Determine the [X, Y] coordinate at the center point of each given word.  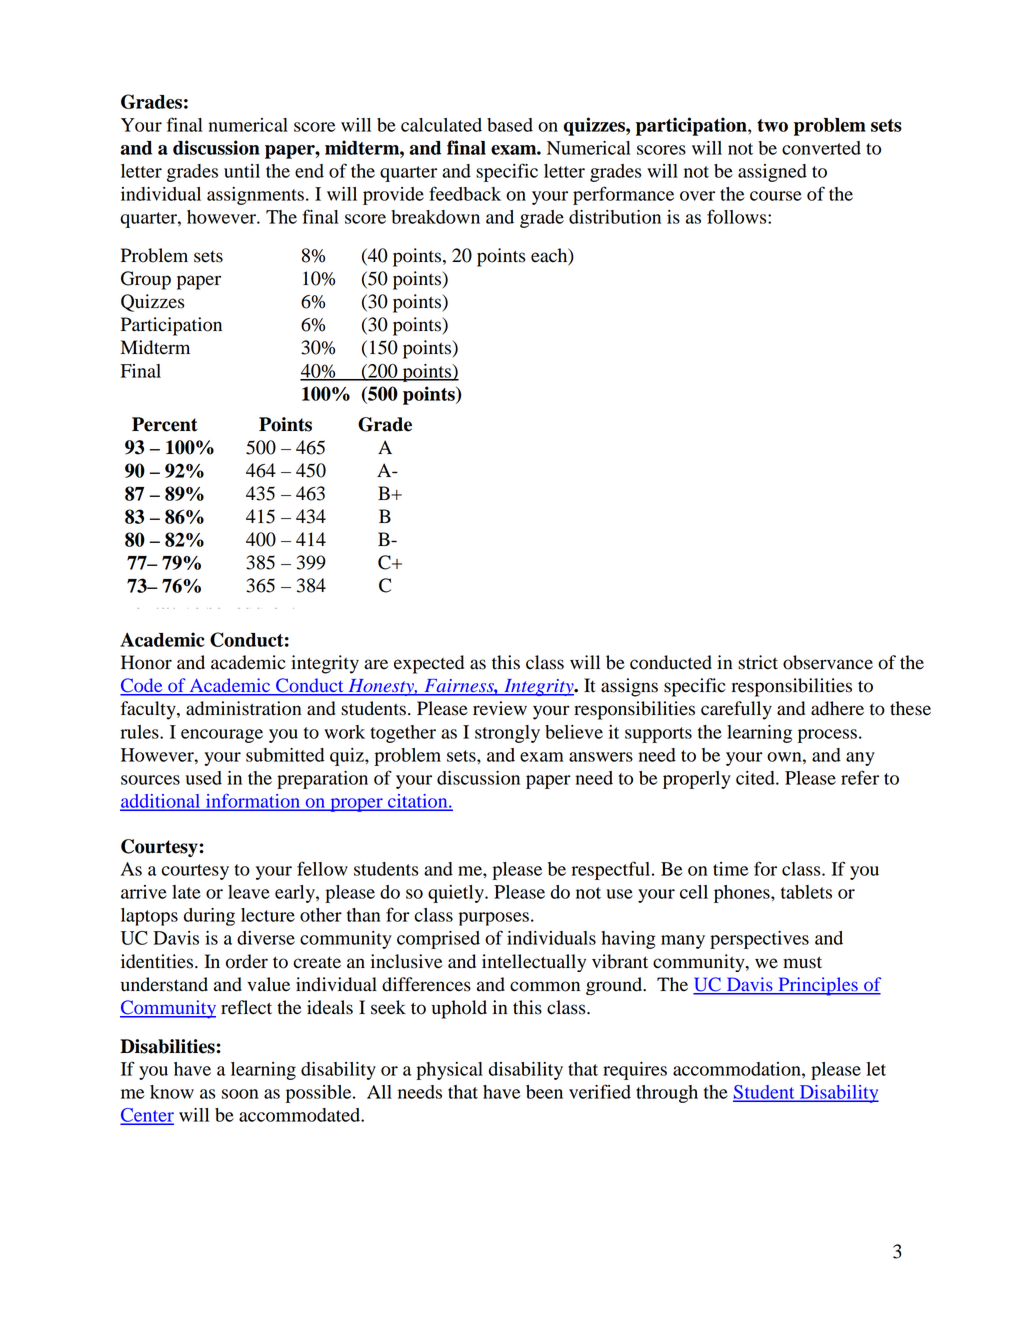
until [242, 171]
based [510, 125]
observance [828, 662]
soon [240, 1094]
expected [429, 664]
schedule [243, 600]
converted [821, 148]
